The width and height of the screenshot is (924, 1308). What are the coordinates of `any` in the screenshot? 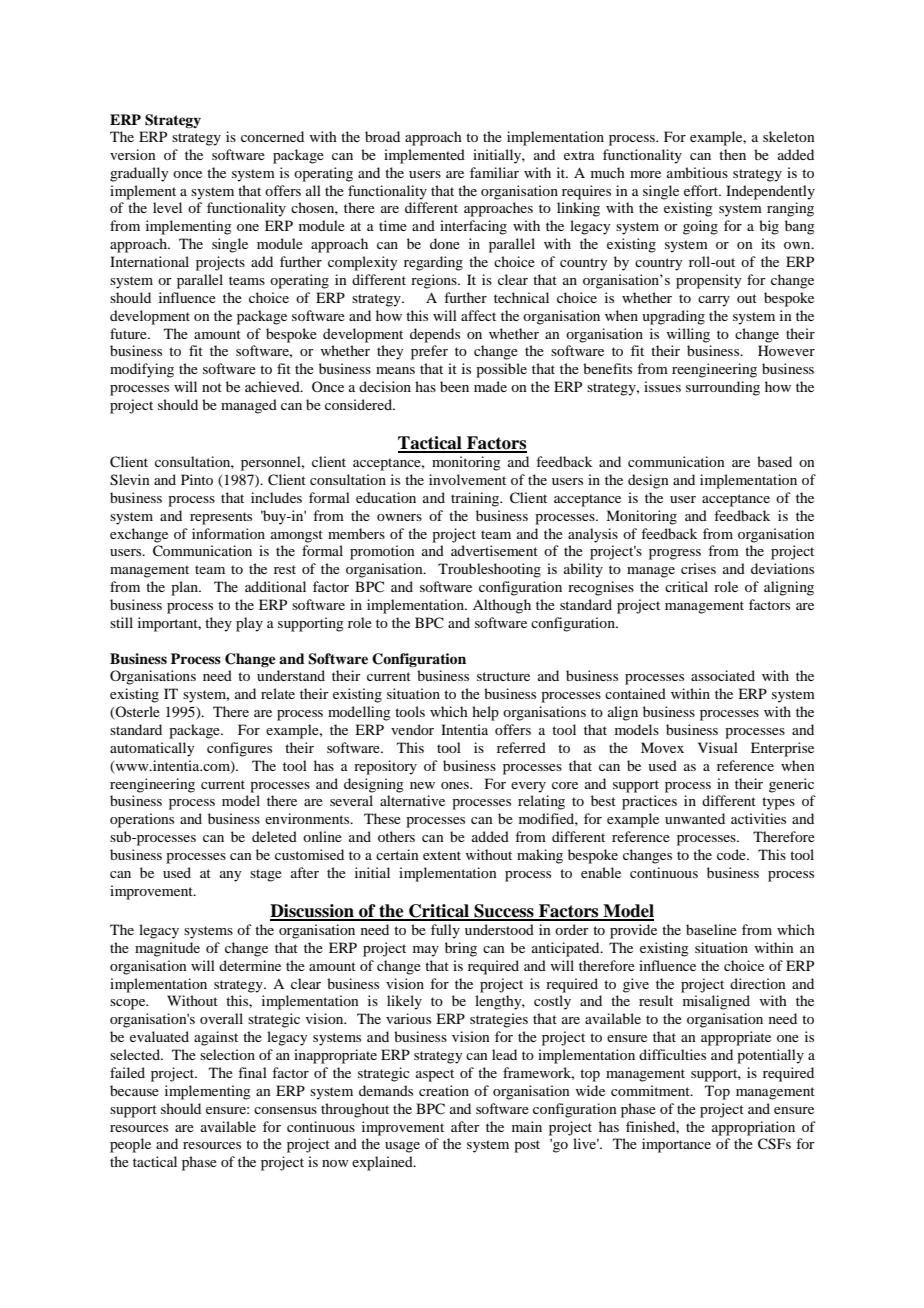 It's located at (230, 876).
